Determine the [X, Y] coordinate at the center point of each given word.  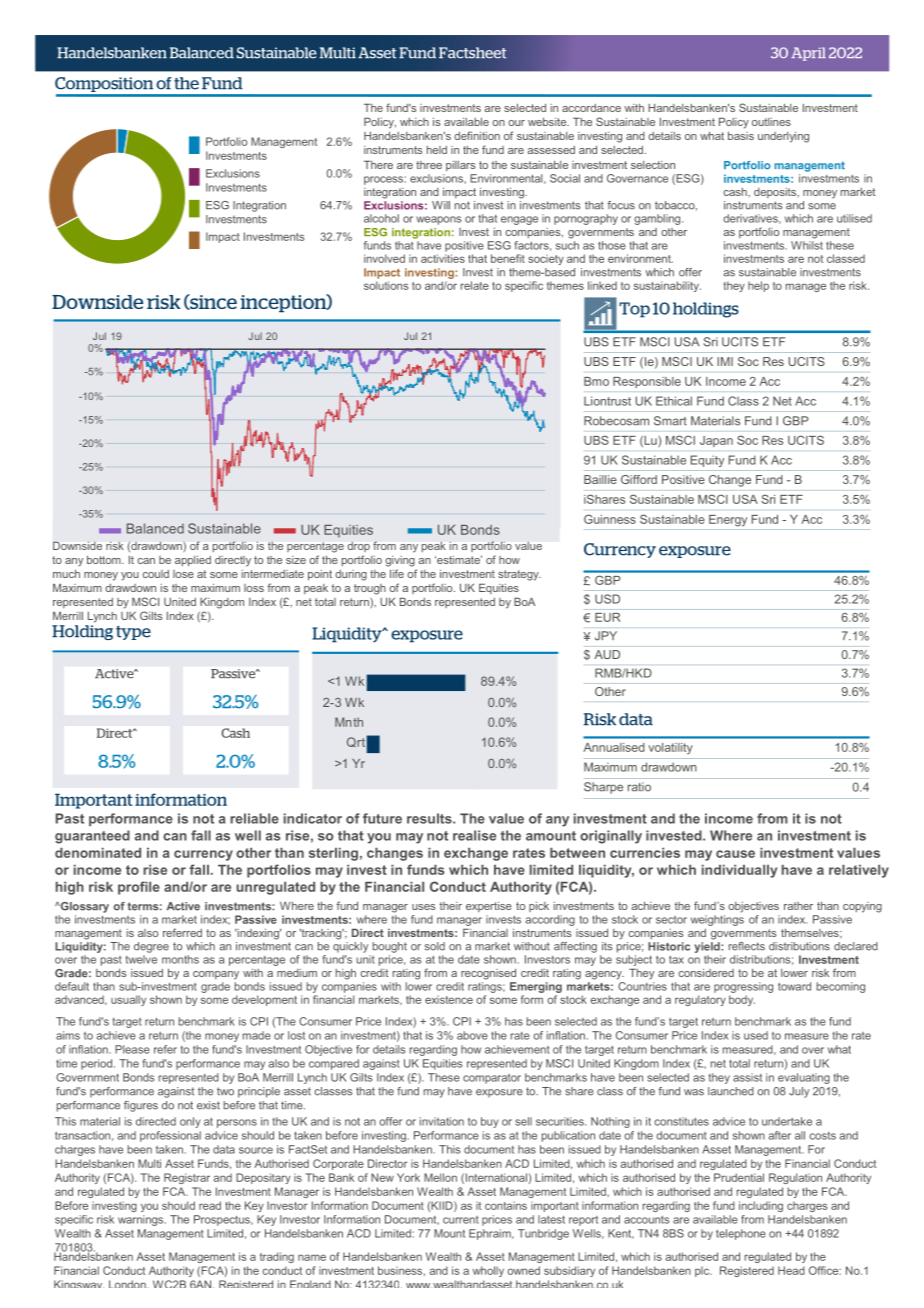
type [133, 633]
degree [151, 947]
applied [193, 561]
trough [370, 589]
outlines [771, 122]
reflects [747, 946]
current [461, 1220]
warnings [142, 1220]
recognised [488, 974]
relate [475, 285]
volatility [670, 748]
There [378, 164]
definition [477, 135]
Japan [716, 441]
